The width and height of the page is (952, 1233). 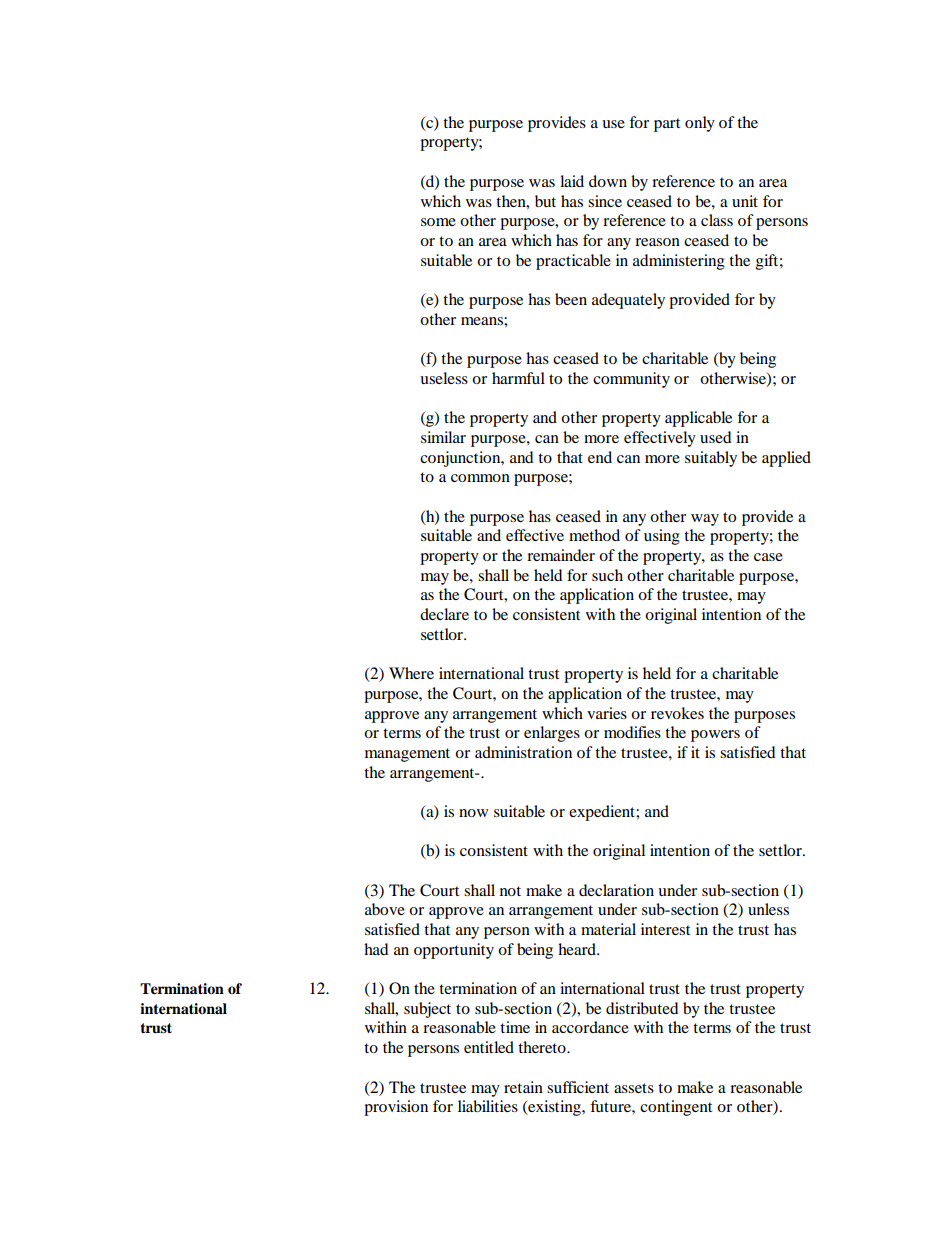 I want to click on contingent, so click(x=676, y=1108).
